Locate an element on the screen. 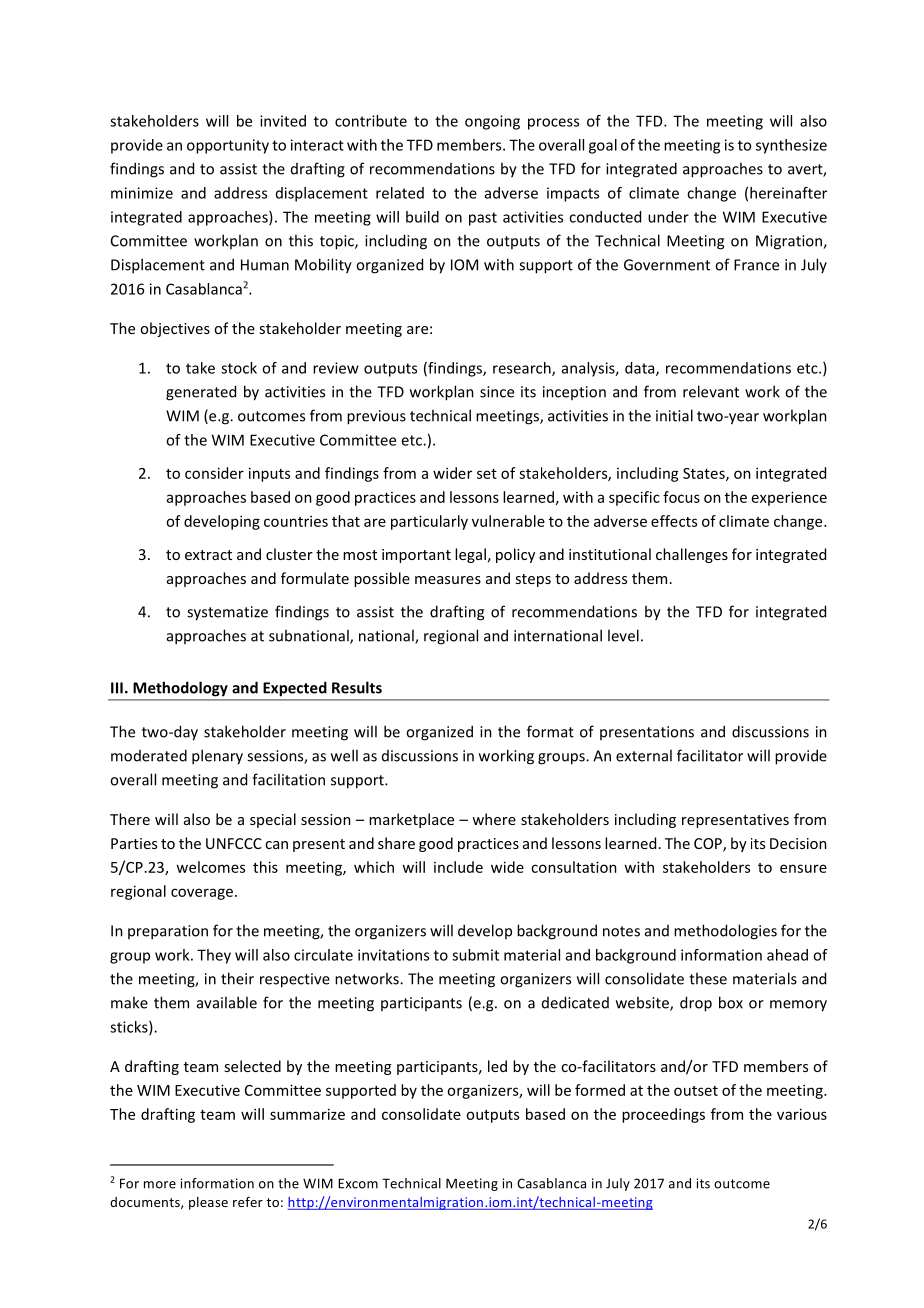  synthesize is located at coordinates (791, 146).
